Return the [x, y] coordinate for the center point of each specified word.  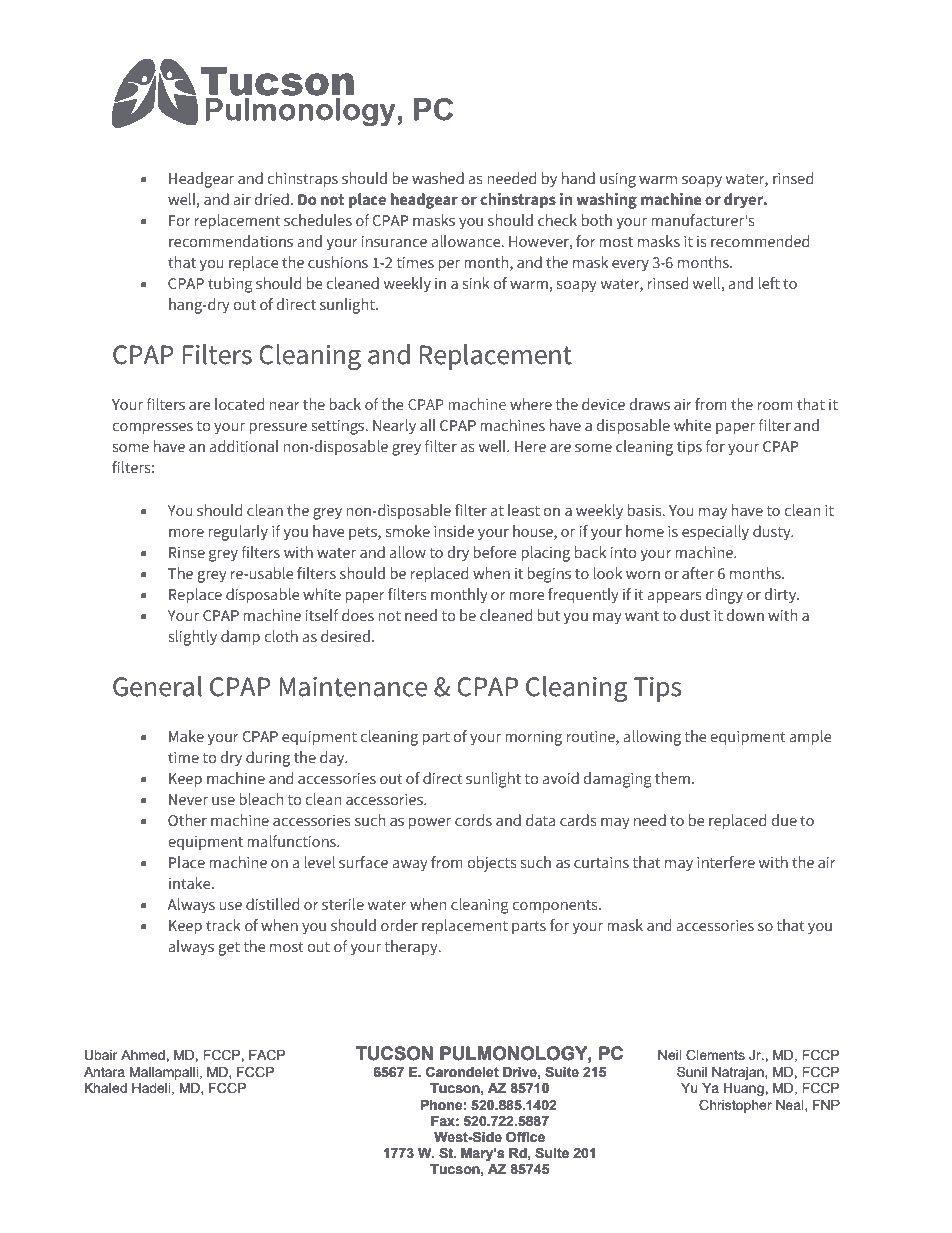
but [549, 615]
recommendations [231, 241]
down [745, 615]
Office [525, 1137]
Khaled [106, 1088]
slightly [193, 638]
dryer [745, 200]
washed [438, 178]
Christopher [735, 1106]
